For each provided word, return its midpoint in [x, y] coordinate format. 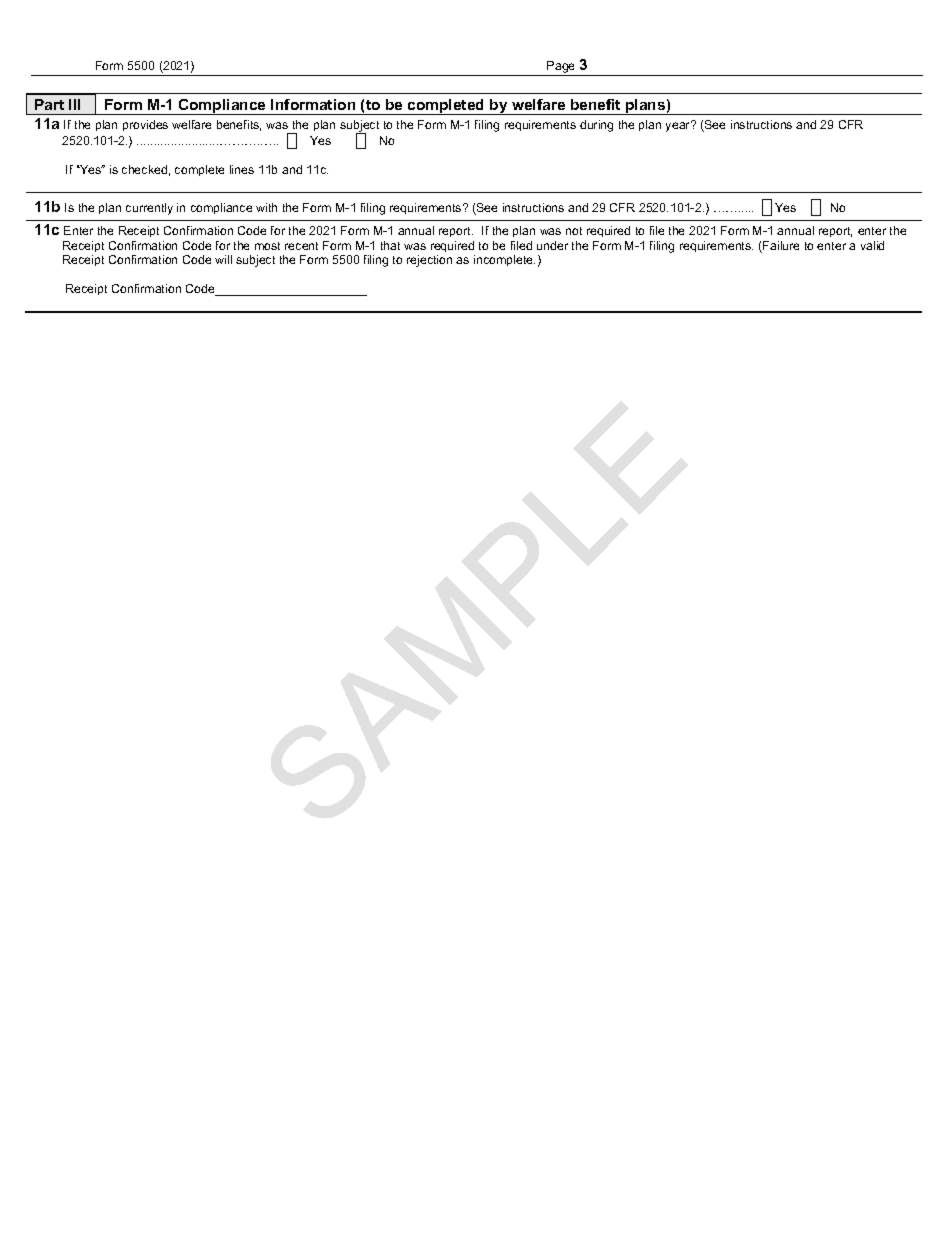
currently [149, 209]
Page [561, 68]
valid [872, 245]
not [574, 231]
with [266, 207]
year [679, 126]
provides [145, 125]
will [223, 259]
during [596, 126]
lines [242, 169]
